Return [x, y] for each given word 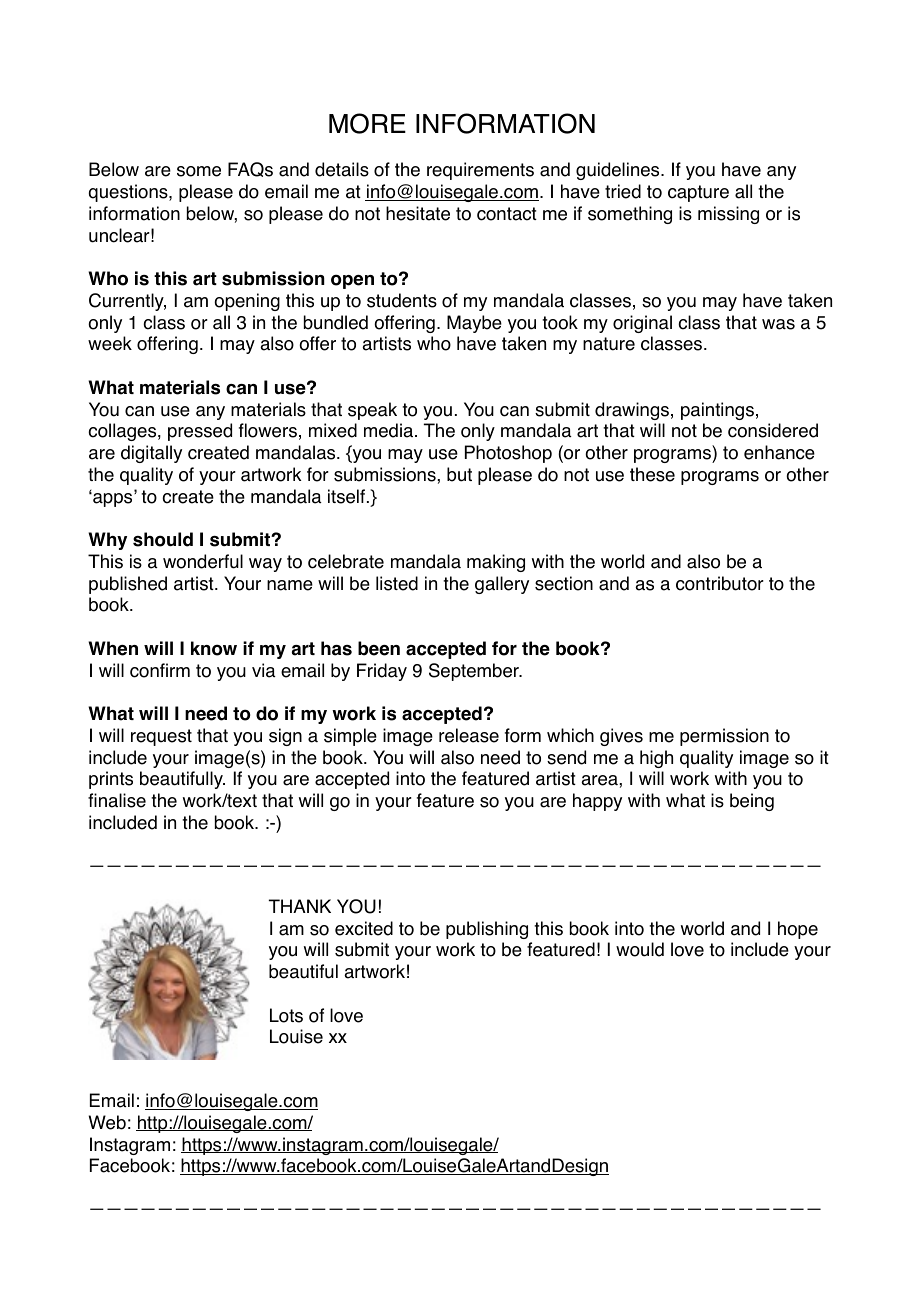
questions [129, 193]
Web [107, 1122]
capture [698, 193]
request [161, 737]
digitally [151, 454]
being [752, 802]
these [652, 474]
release [469, 735]
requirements [480, 171]
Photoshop [508, 454]
